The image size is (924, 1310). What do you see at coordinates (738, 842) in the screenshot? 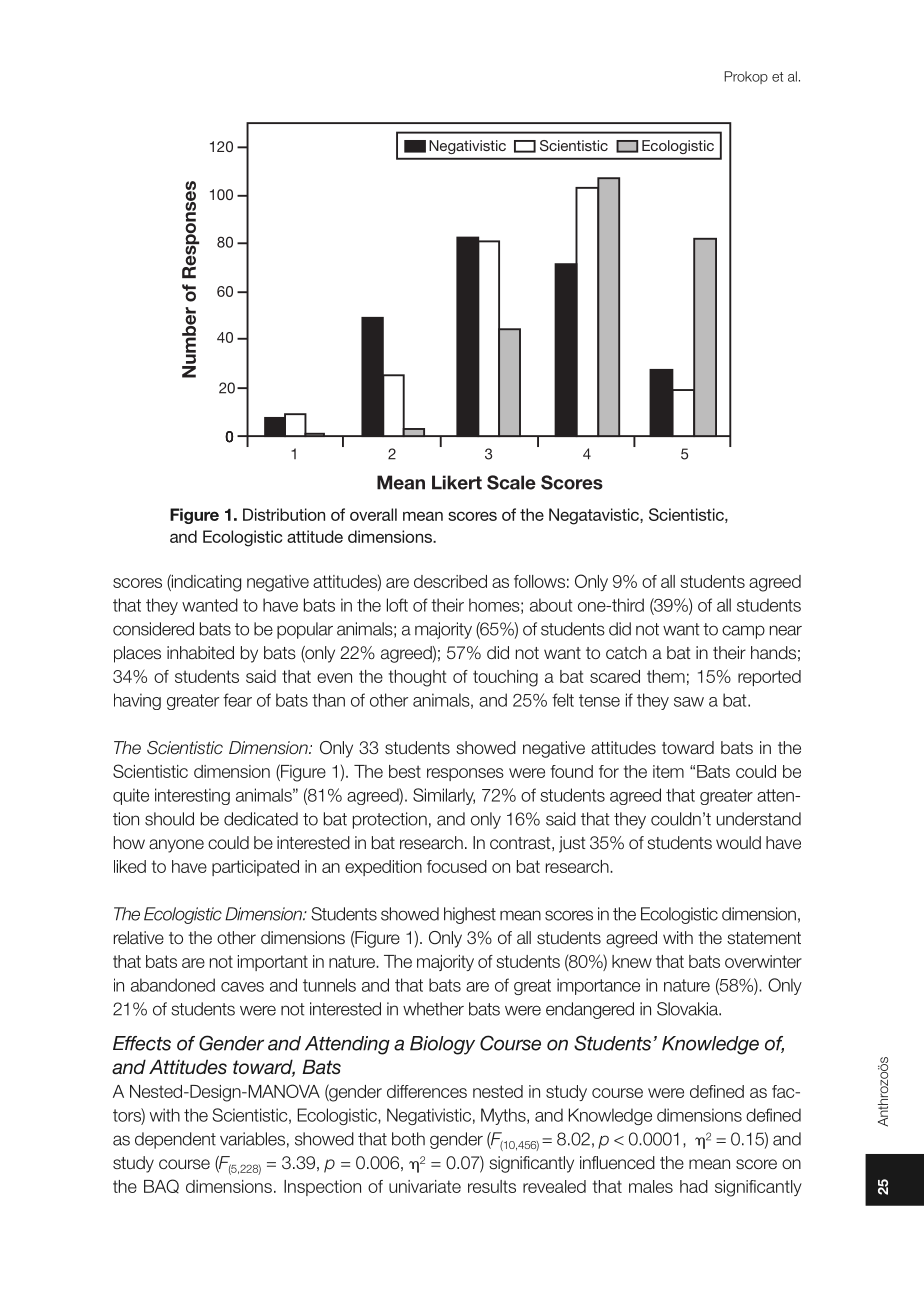
I see `would` at bounding box center [738, 842].
